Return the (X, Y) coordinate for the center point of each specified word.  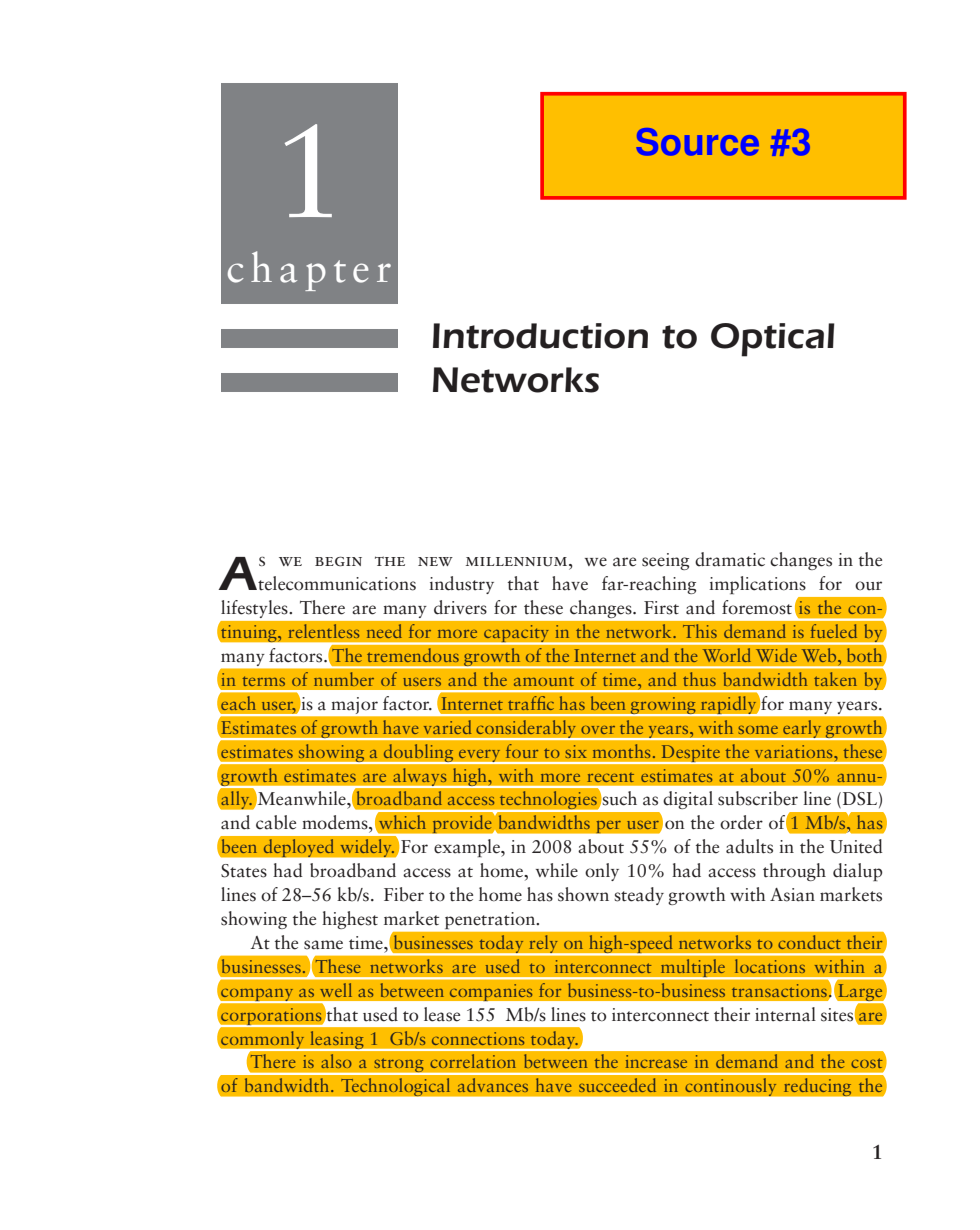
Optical (773, 340)
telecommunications (336, 583)
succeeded (617, 1085)
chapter (309, 271)
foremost (757, 607)
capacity (517, 635)
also (336, 1061)
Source (698, 142)
